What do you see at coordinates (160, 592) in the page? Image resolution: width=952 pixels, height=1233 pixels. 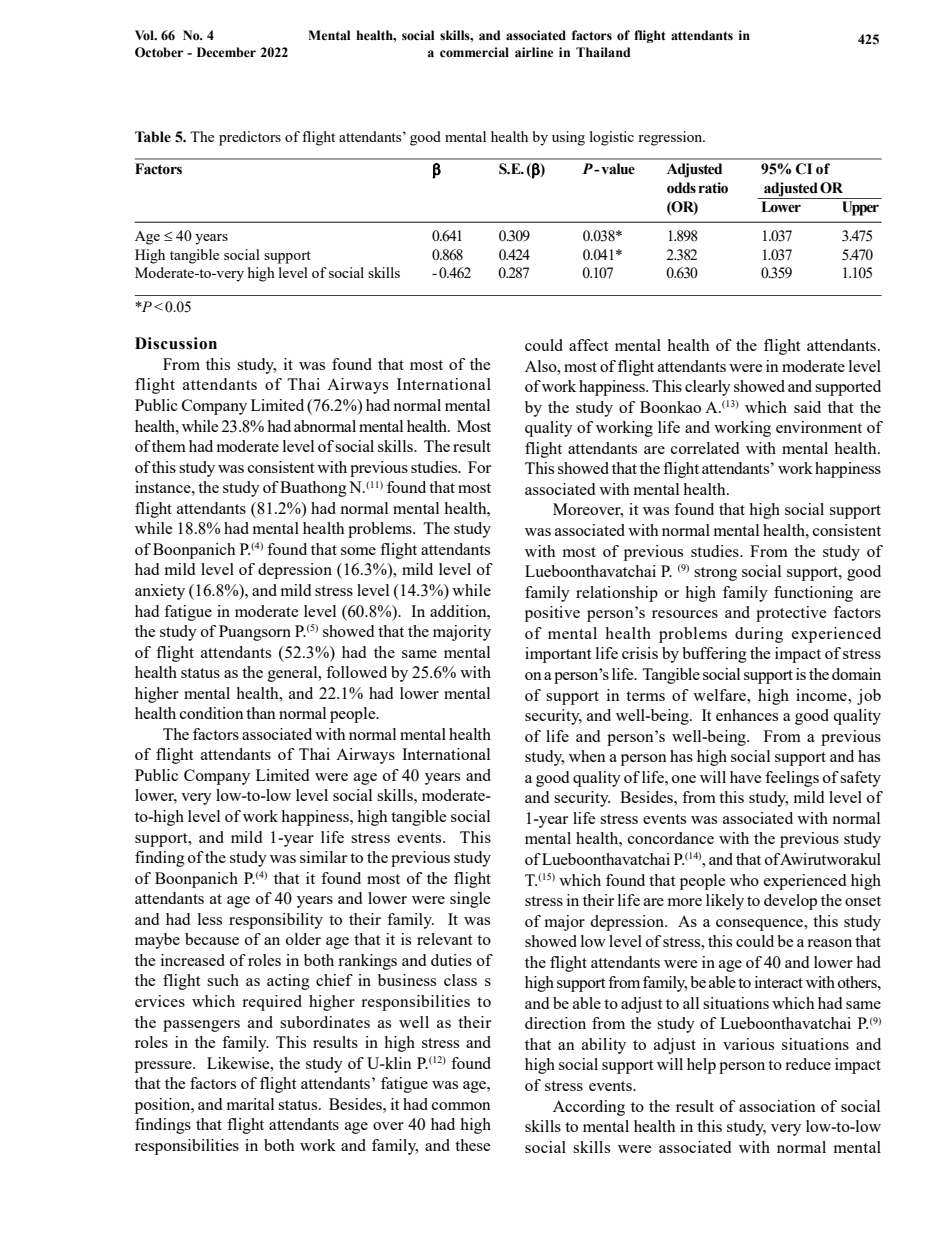 I see `anxiety` at bounding box center [160, 592].
